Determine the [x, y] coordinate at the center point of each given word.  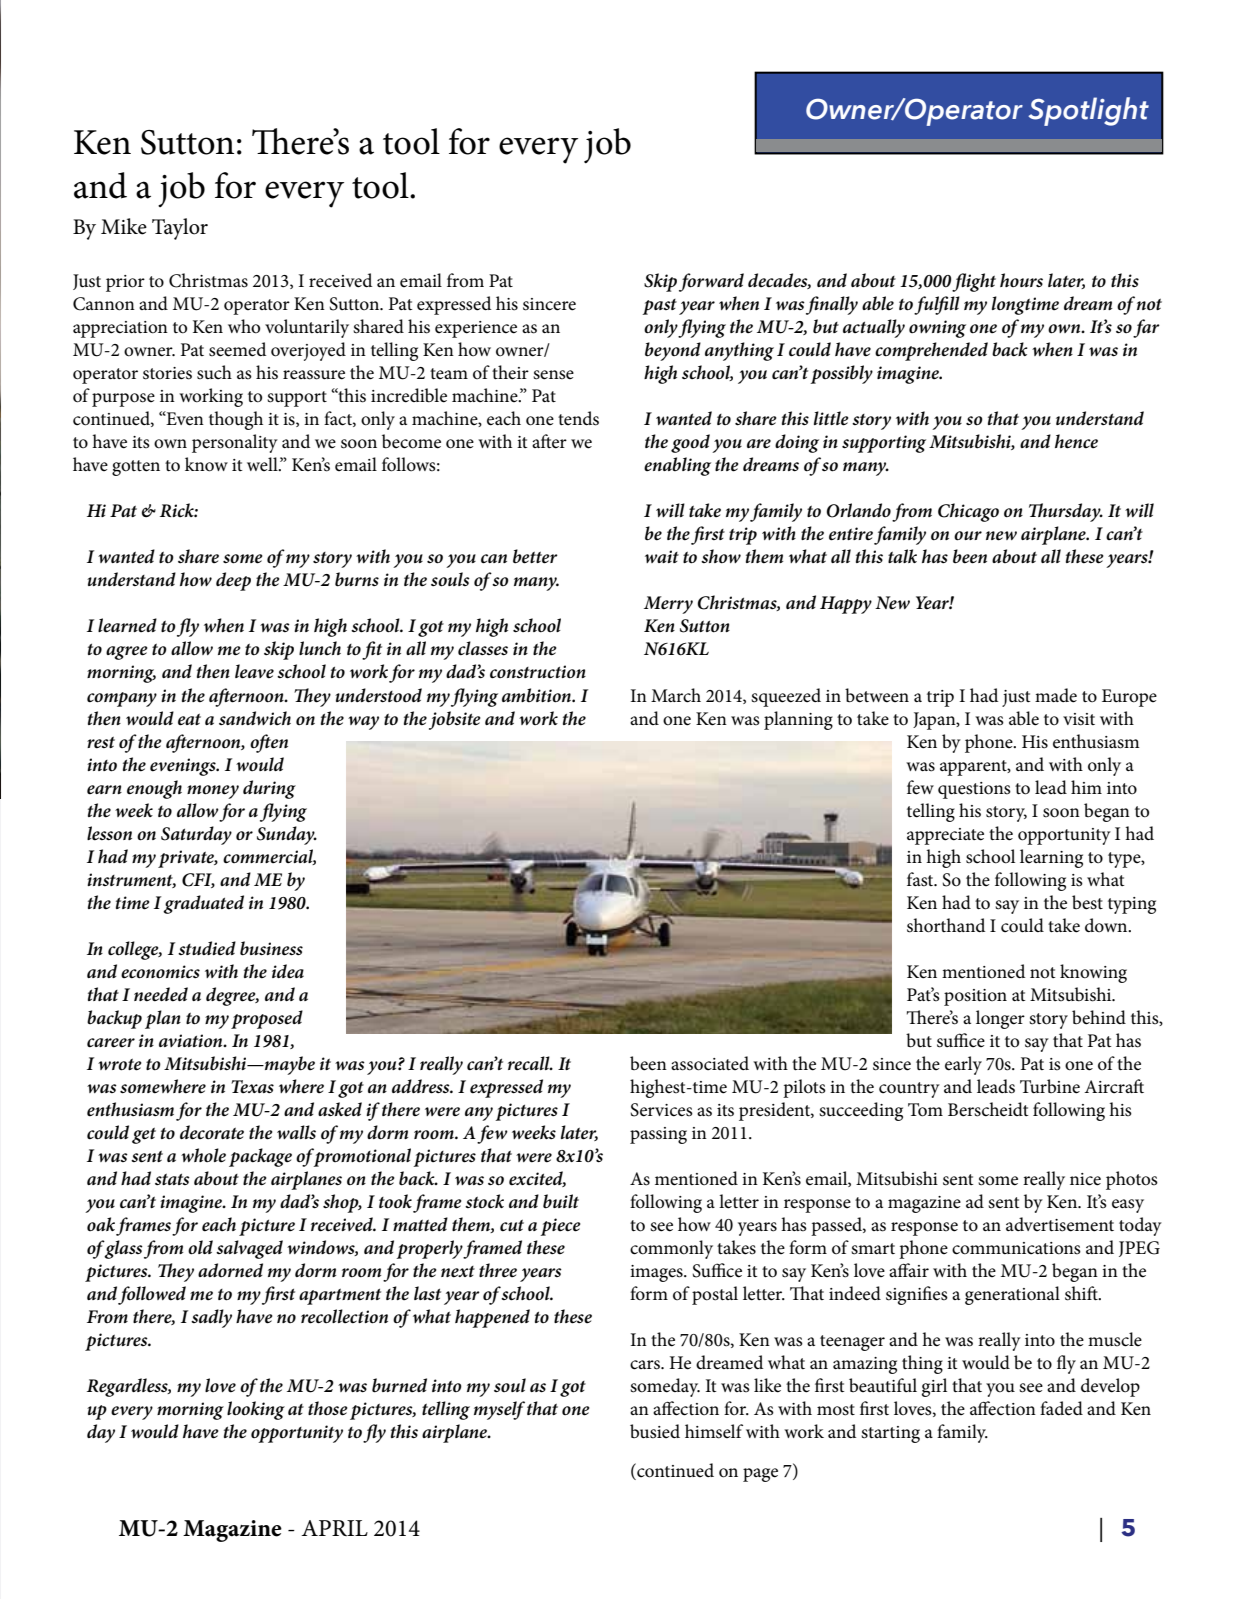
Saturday [196, 835]
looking [256, 1410]
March [676, 695]
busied [655, 1431]
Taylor [180, 229]
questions [974, 790]
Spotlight [1088, 111]
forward [711, 282]
